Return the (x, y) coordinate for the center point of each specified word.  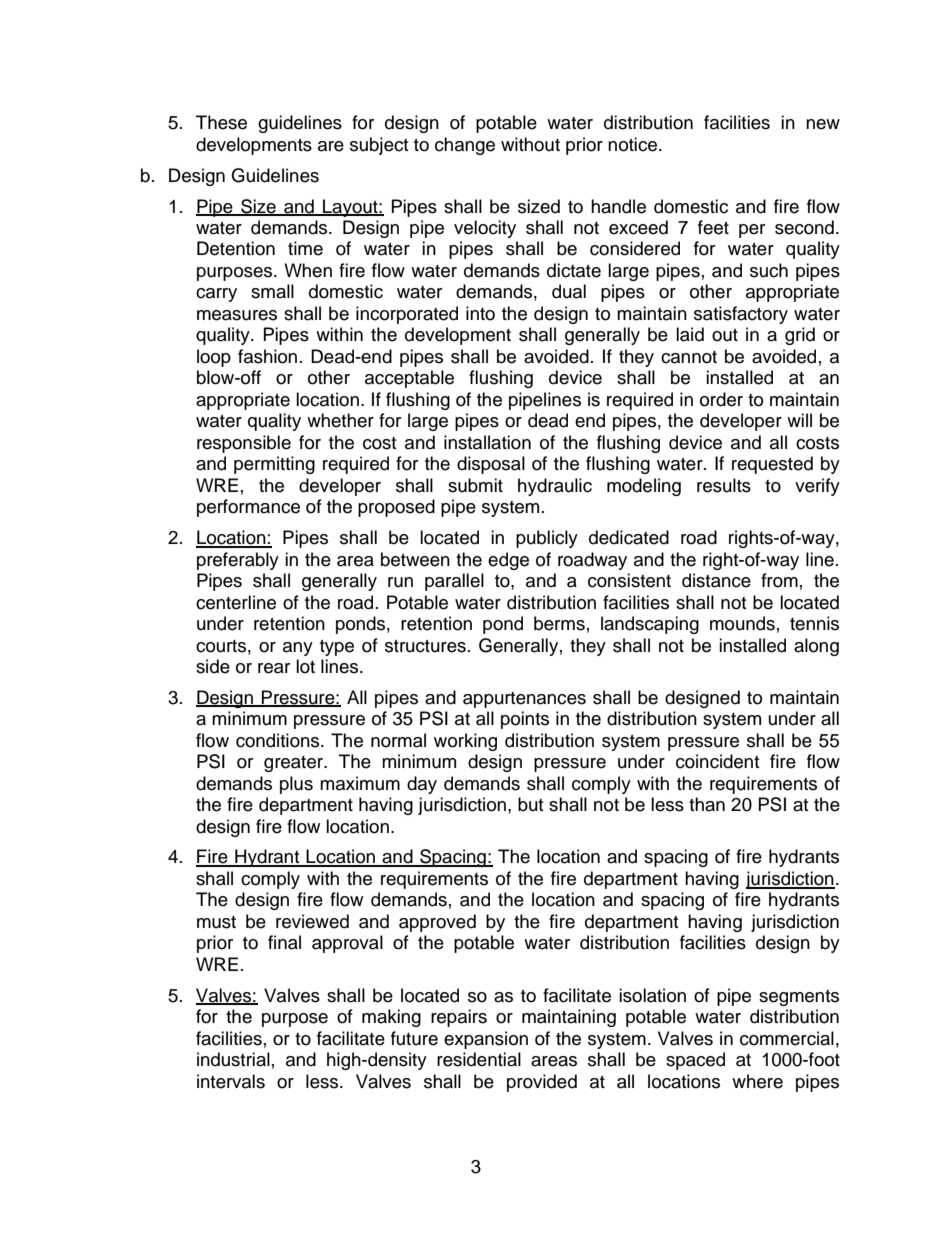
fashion (267, 356)
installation (487, 442)
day (422, 785)
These (221, 122)
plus (296, 785)
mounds (742, 623)
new (823, 124)
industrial (233, 1059)
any (298, 649)
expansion (486, 1040)
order (721, 399)
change (465, 146)
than (707, 804)
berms (559, 623)
